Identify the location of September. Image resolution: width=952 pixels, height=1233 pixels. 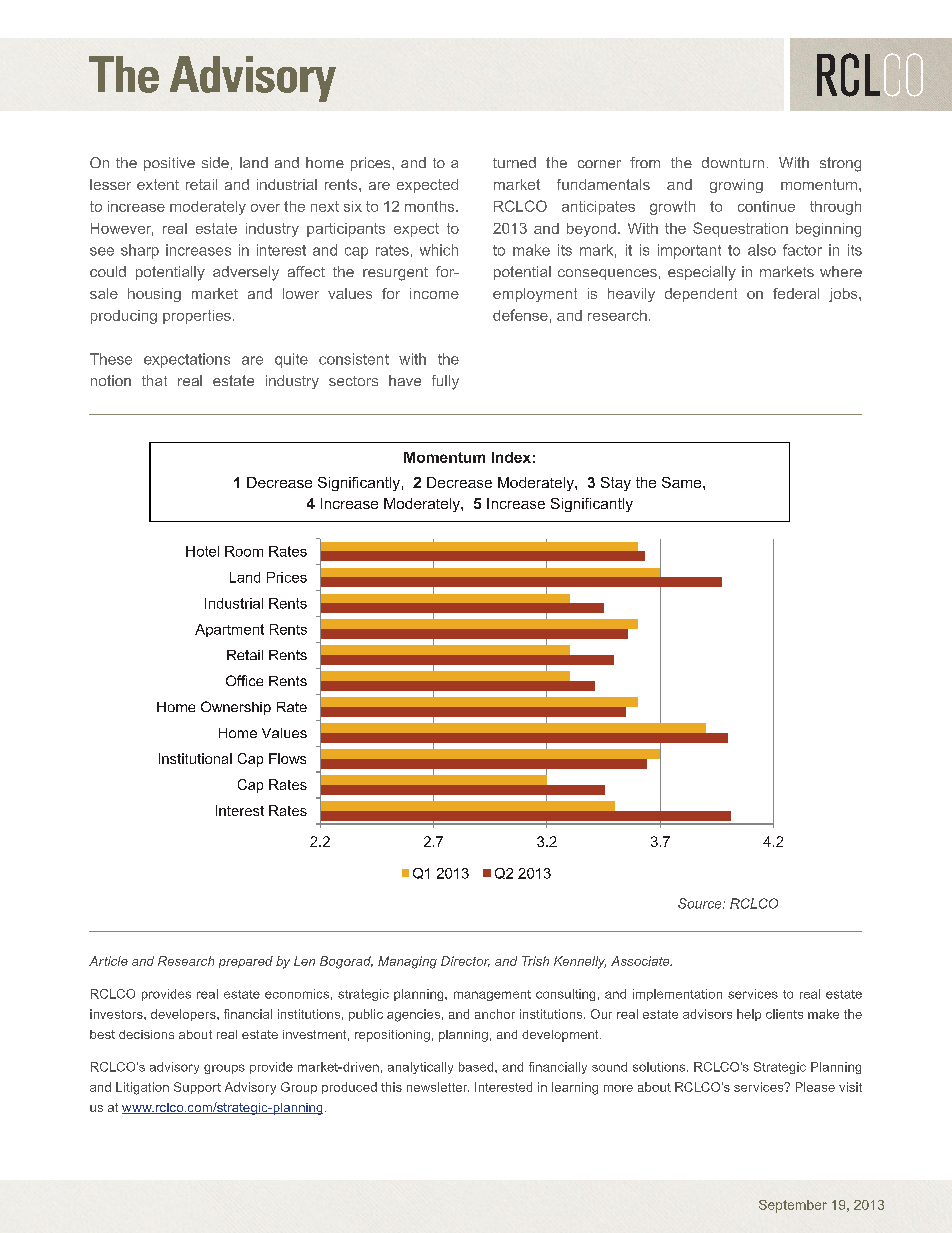
(793, 1206).
